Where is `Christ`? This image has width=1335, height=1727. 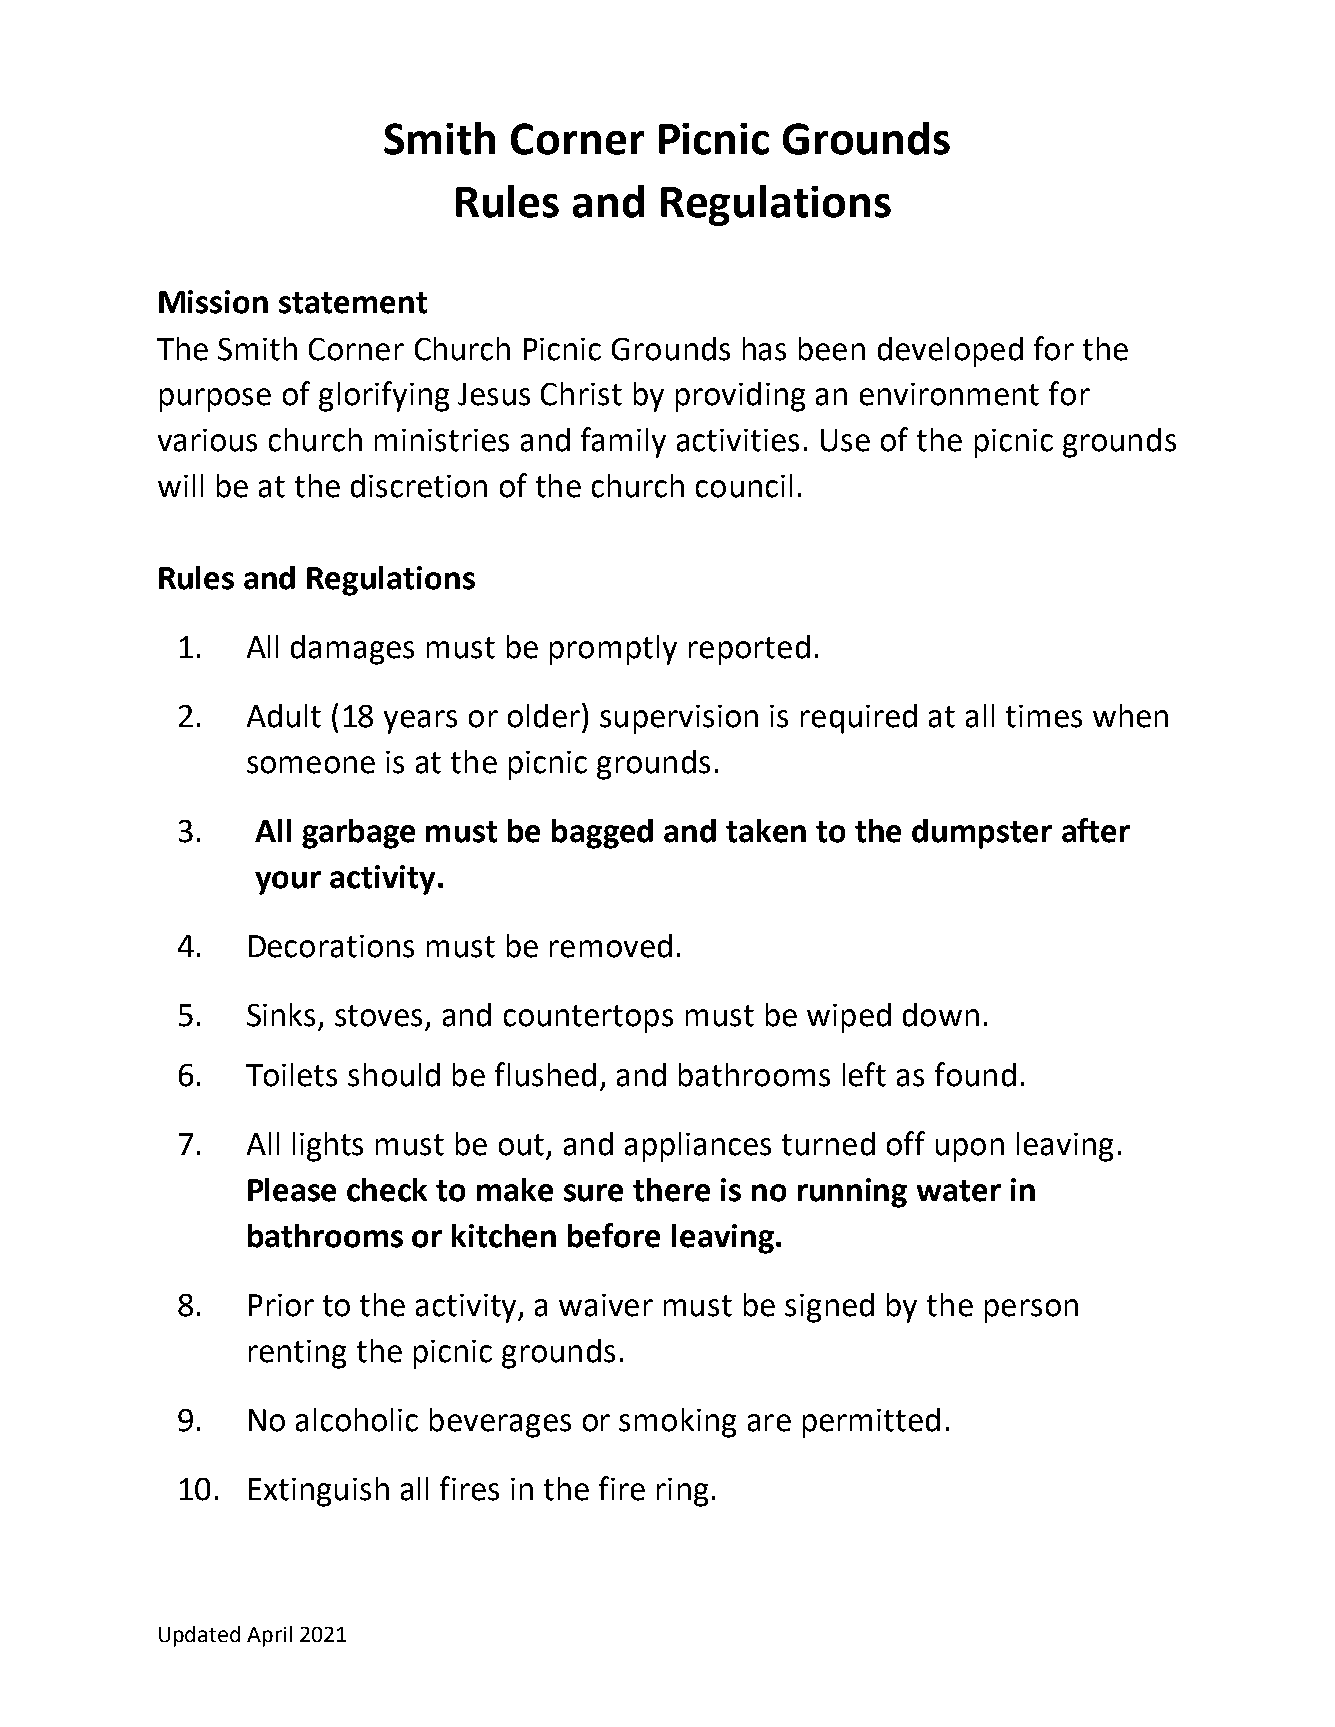 Christ is located at coordinates (581, 394).
